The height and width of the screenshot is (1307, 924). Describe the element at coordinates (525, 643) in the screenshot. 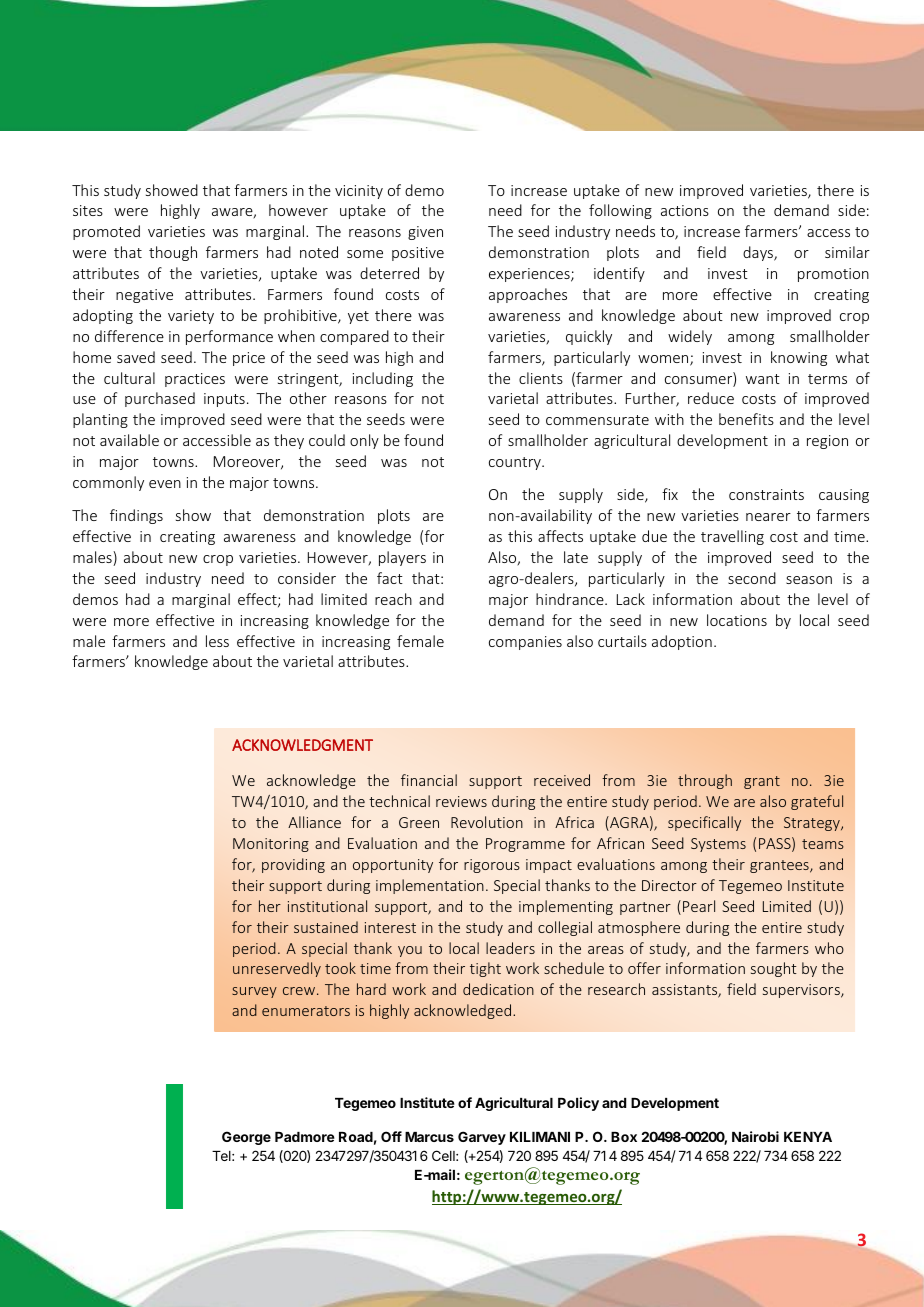

I see `companies` at that location.
